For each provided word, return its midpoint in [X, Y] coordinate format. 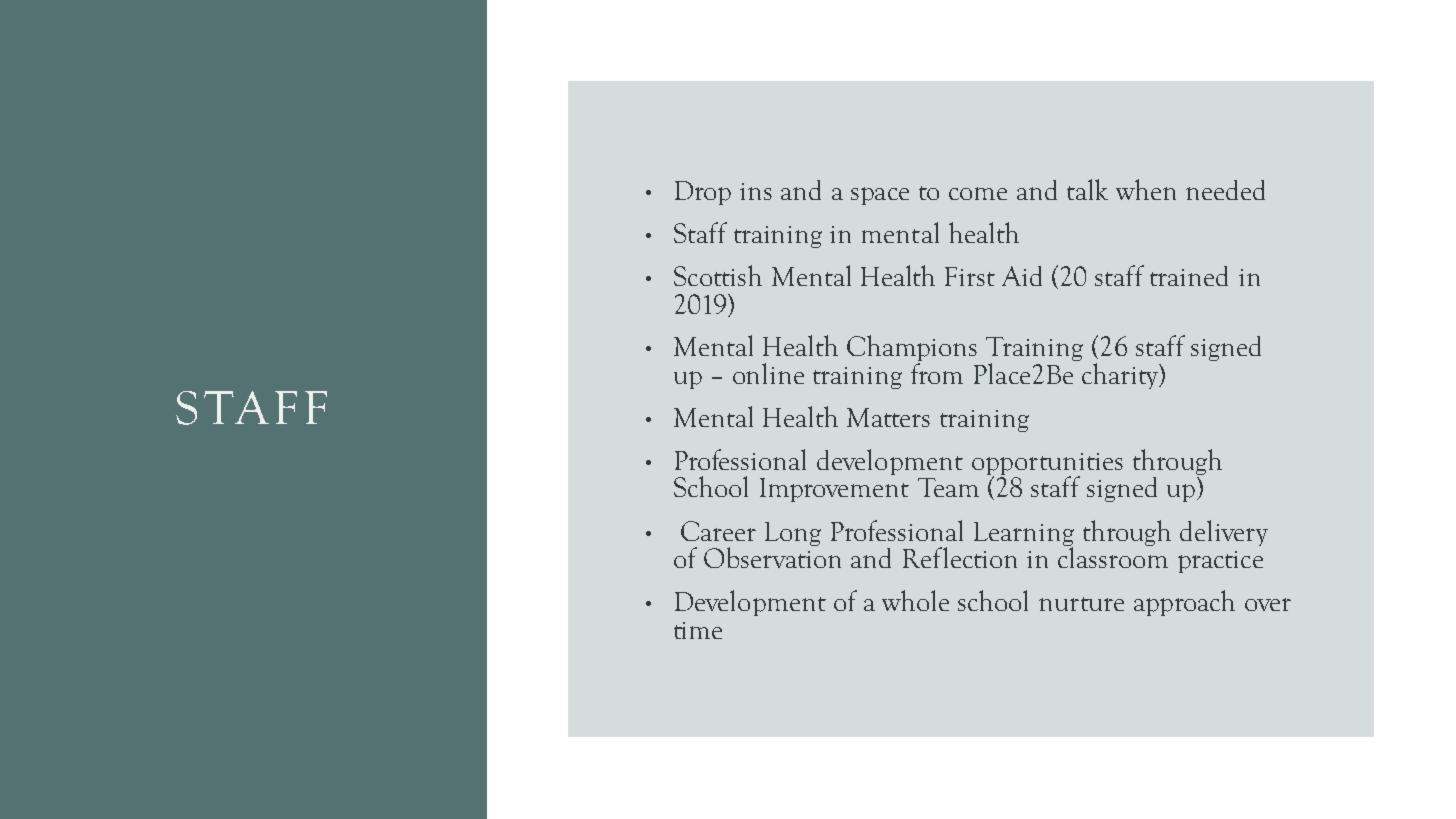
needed [1225, 190]
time [698, 630]
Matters [888, 417]
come [978, 193]
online [768, 373]
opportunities [1047, 465]
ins [756, 191]
